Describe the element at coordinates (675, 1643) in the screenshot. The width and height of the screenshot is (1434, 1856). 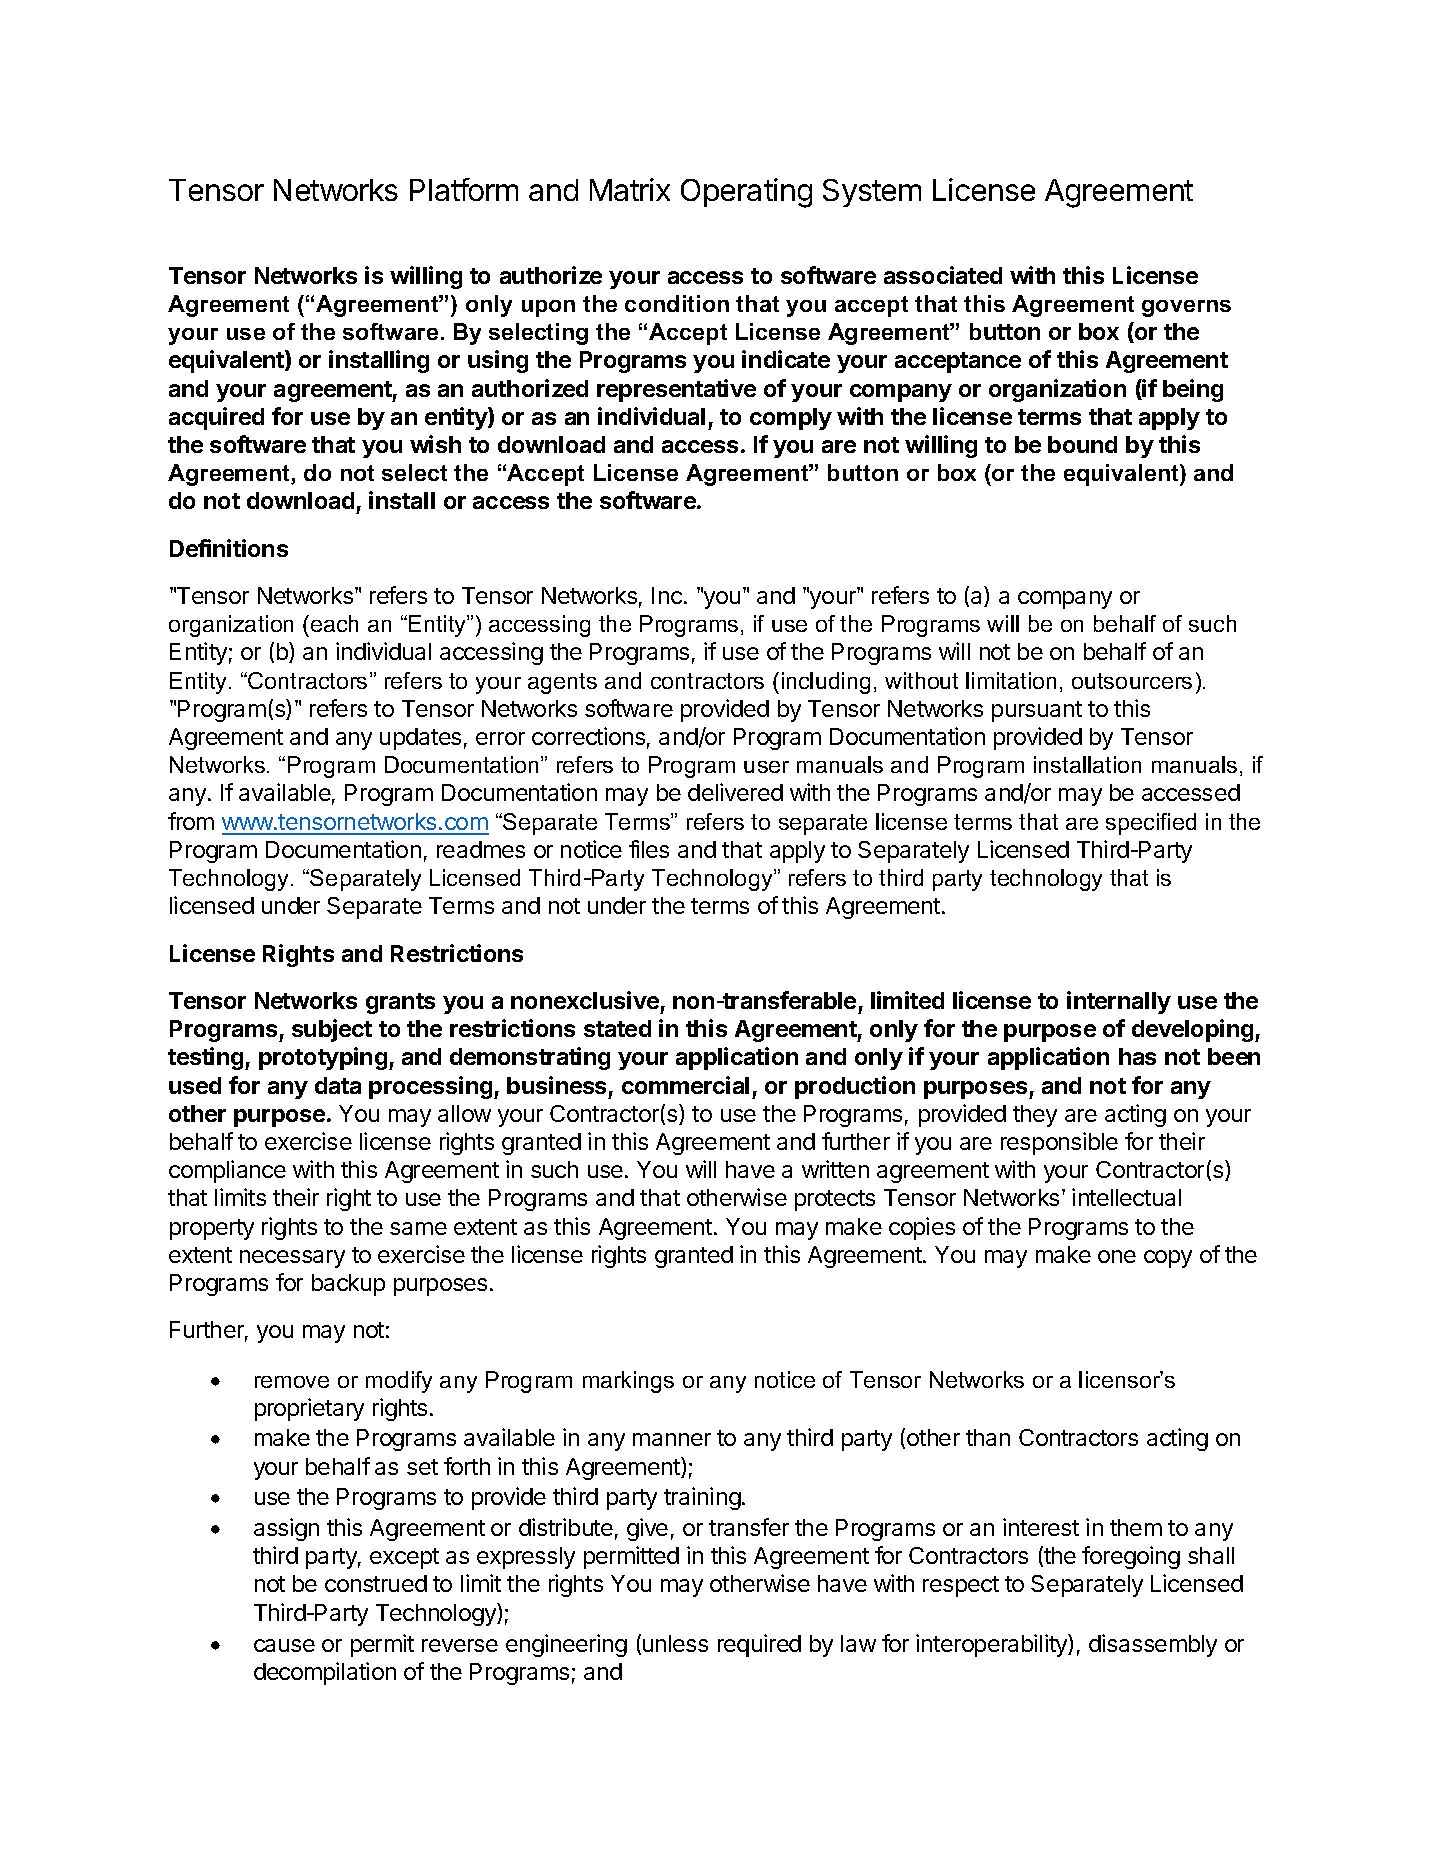
I see `unless` at that location.
